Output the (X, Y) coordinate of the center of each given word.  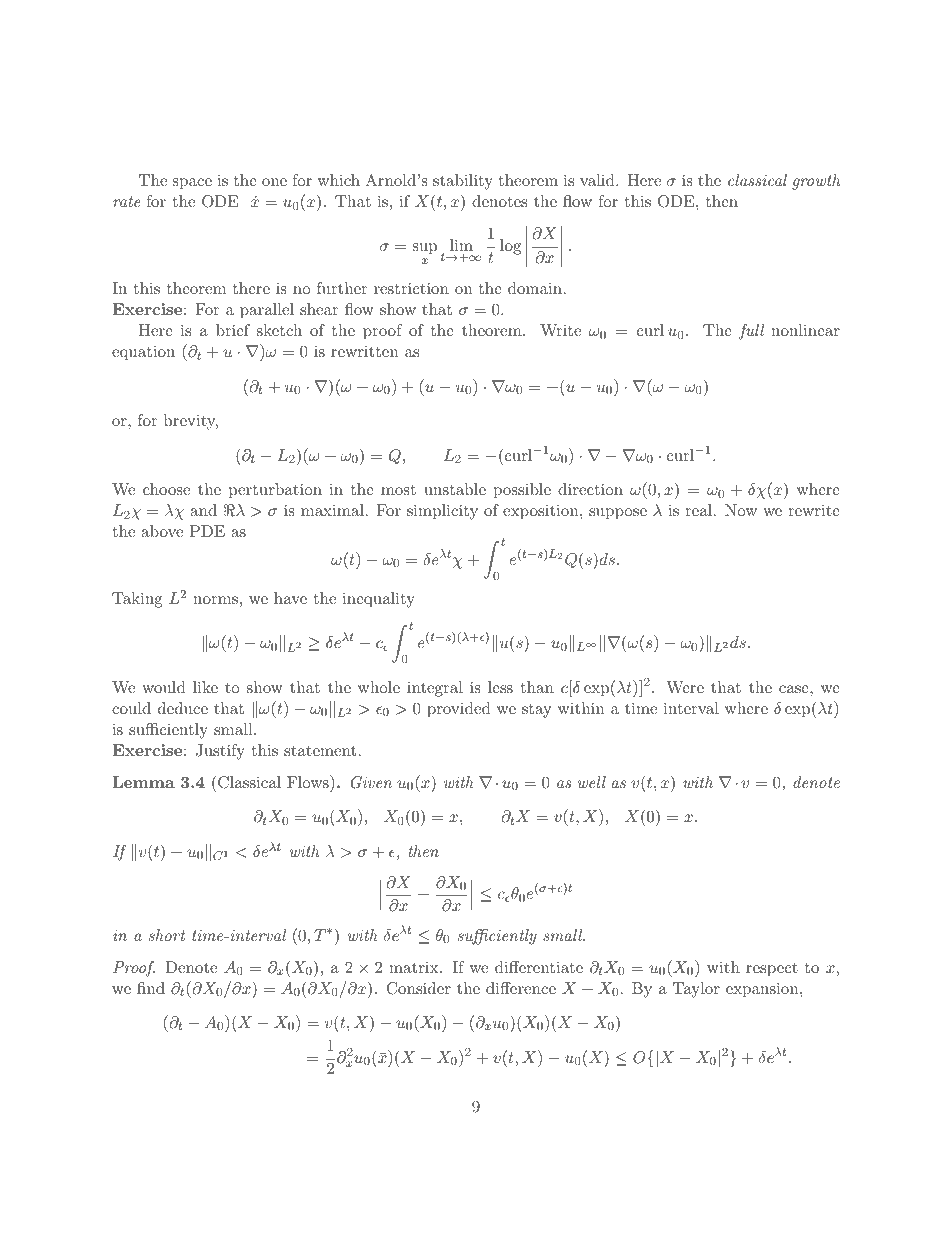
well (592, 782)
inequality (378, 600)
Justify (220, 752)
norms (215, 600)
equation (143, 353)
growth (816, 182)
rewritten (364, 351)
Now (741, 510)
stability (463, 182)
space (192, 184)
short (167, 935)
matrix (415, 967)
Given (371, 782)
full (751, 332)
